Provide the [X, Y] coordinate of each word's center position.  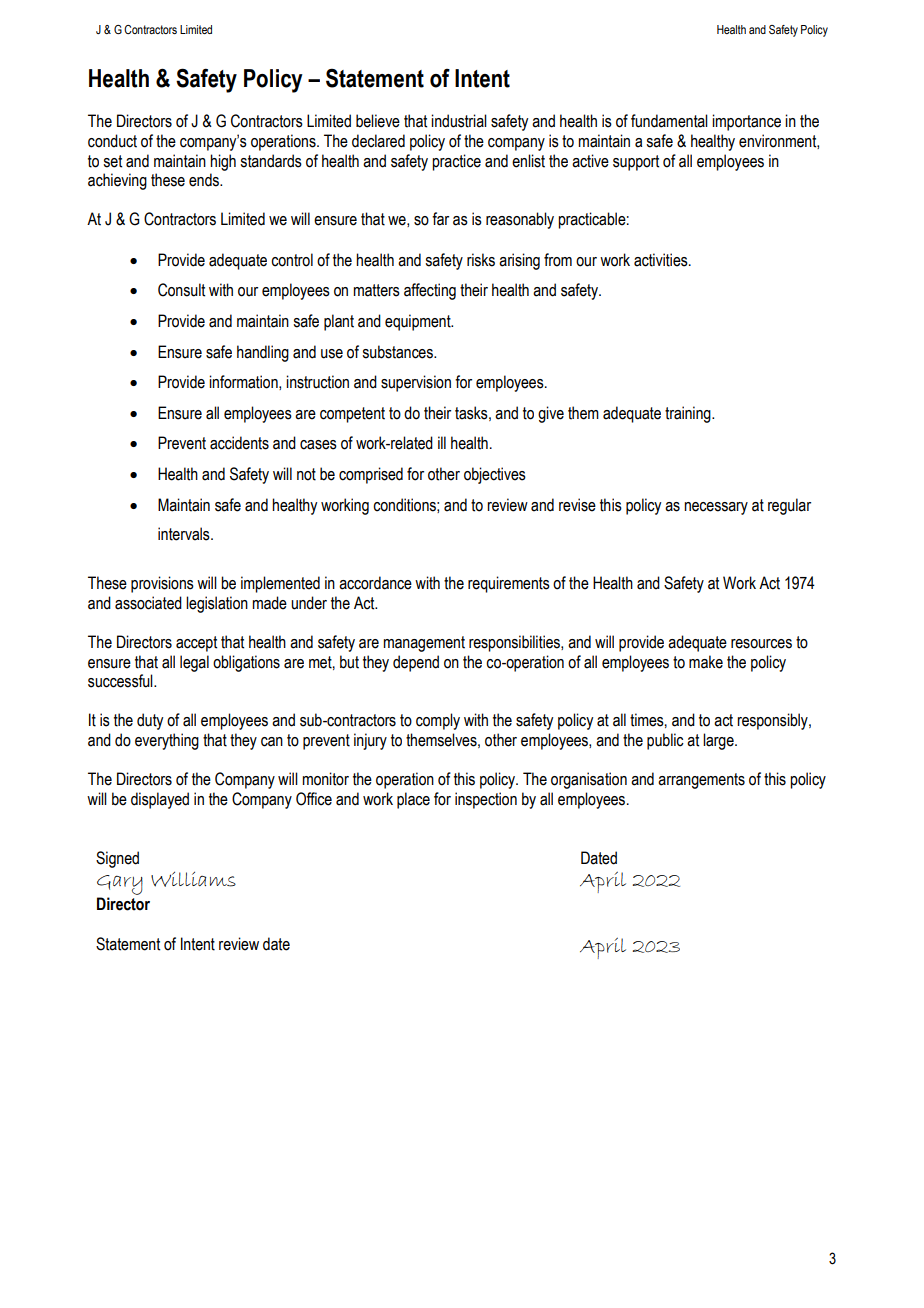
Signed [117, 859]
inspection [486, 800]
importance [746, 122]
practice [456, 162]
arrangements [701, 781]
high [223, 162]
